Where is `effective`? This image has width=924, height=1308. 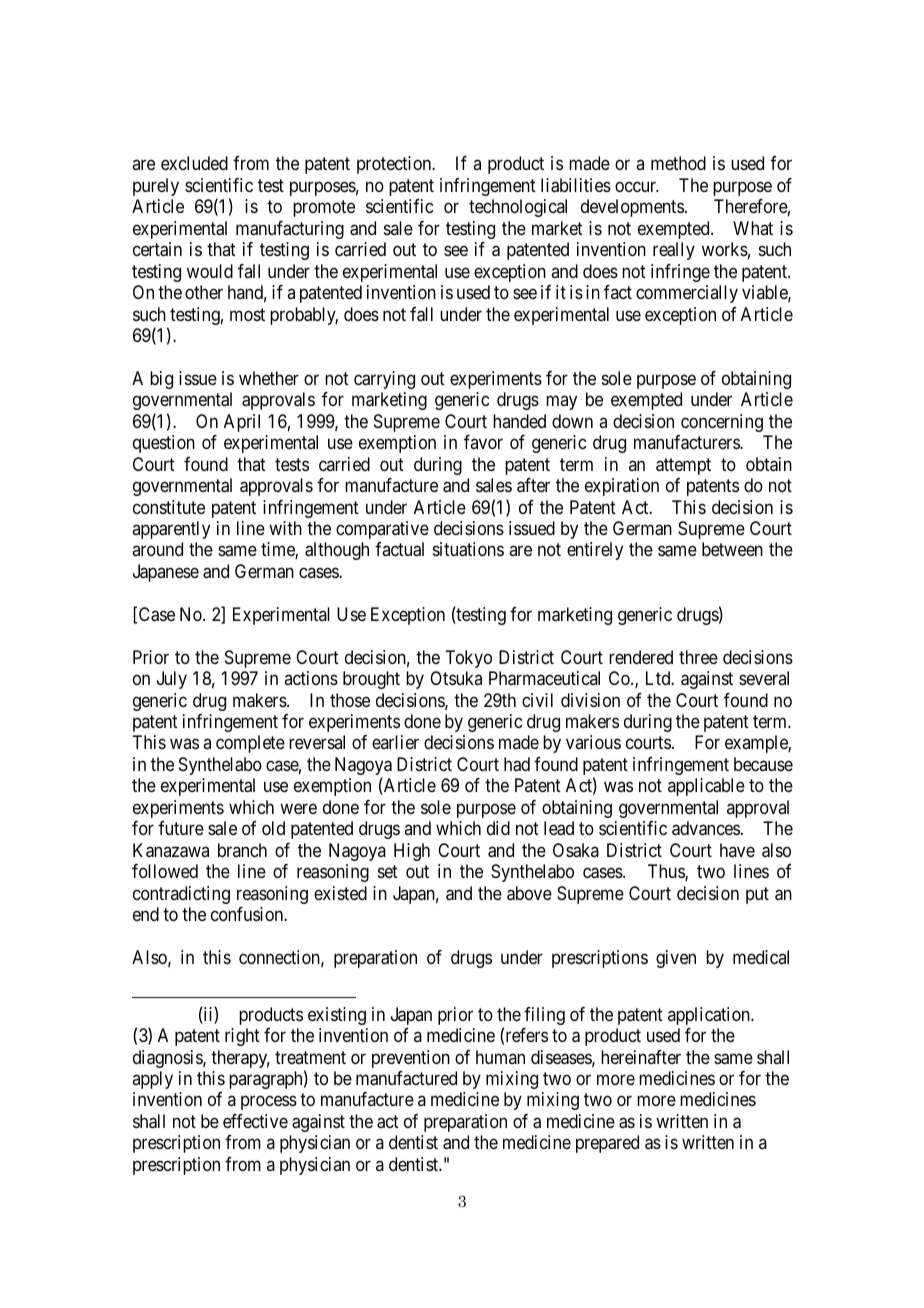
effective is located at coordinates (255, 1121).
